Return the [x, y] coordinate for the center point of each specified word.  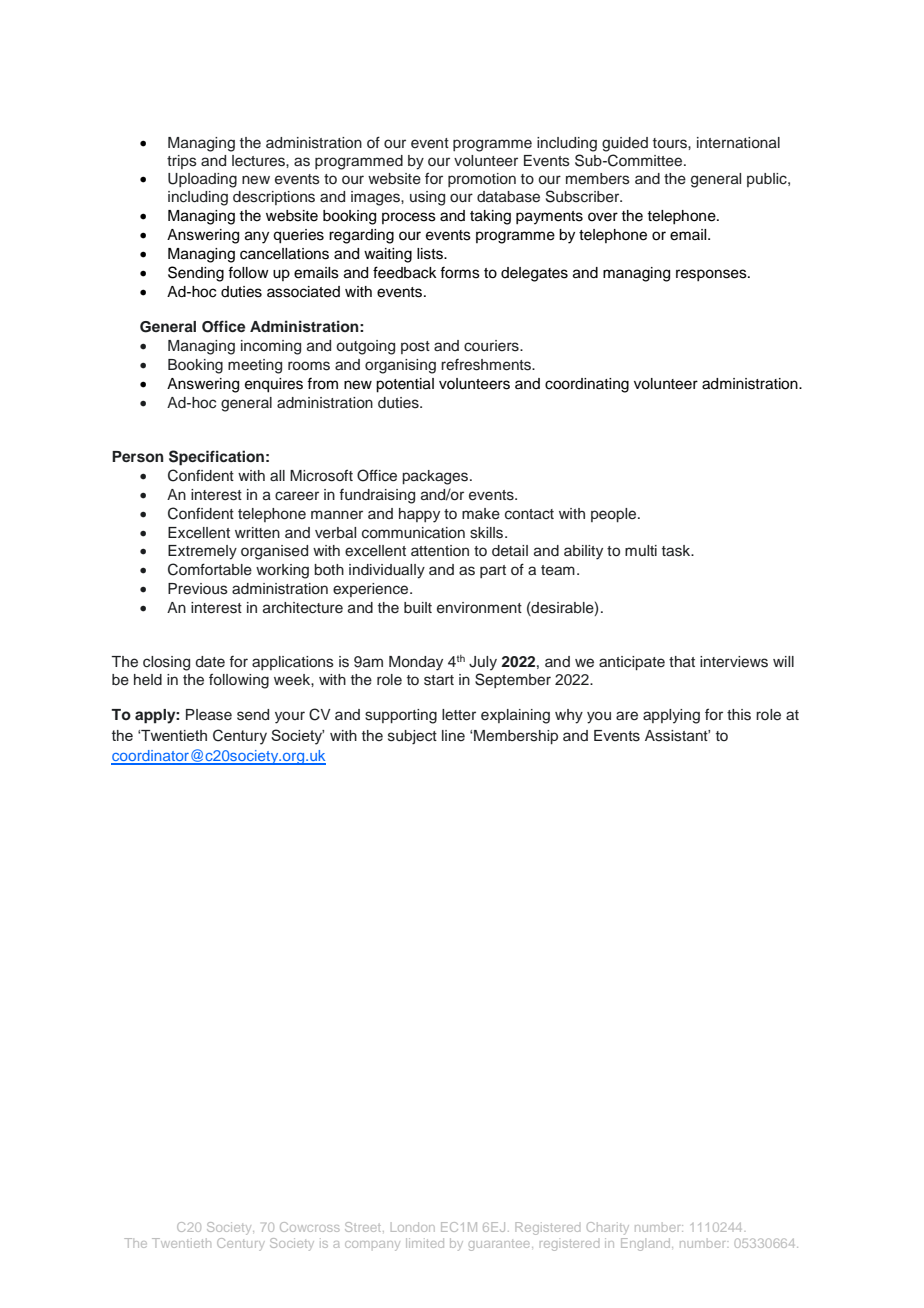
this [739, 715]
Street [364, 1227]
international [738, 143]
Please [209, 715]
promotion [482, 180]
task [677, 551]
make [481, 514]
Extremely [202, 552]
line [453, 735]
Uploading [202, 180]
